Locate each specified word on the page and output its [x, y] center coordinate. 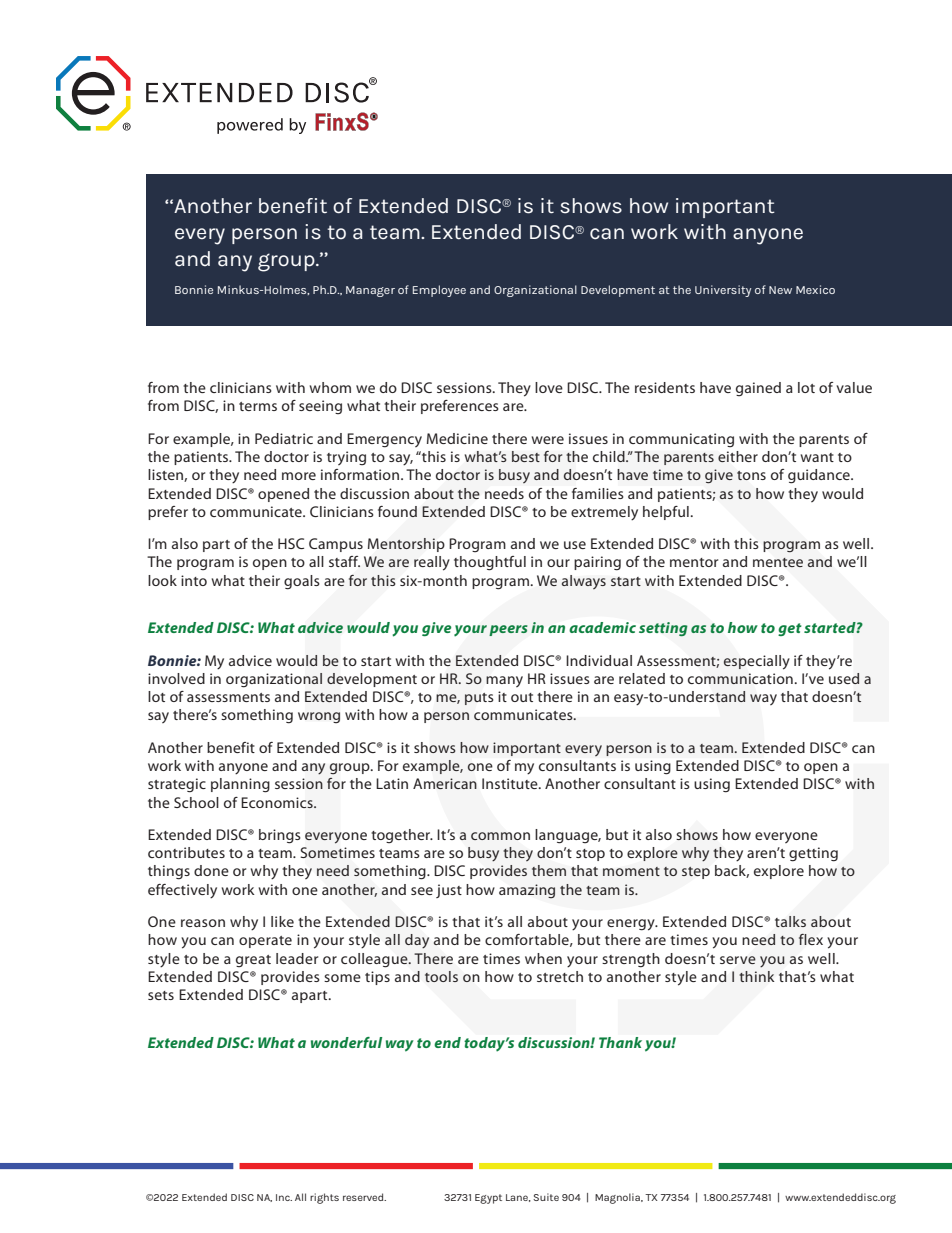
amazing [527, 891]
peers [508, 630]
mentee [778, 562]
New [780, 290]
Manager [370, 291]
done [211, 870]
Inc [284, 1197]
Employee [439, 291]
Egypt [488, 1199]
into [194, 580]
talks [790, 921]
